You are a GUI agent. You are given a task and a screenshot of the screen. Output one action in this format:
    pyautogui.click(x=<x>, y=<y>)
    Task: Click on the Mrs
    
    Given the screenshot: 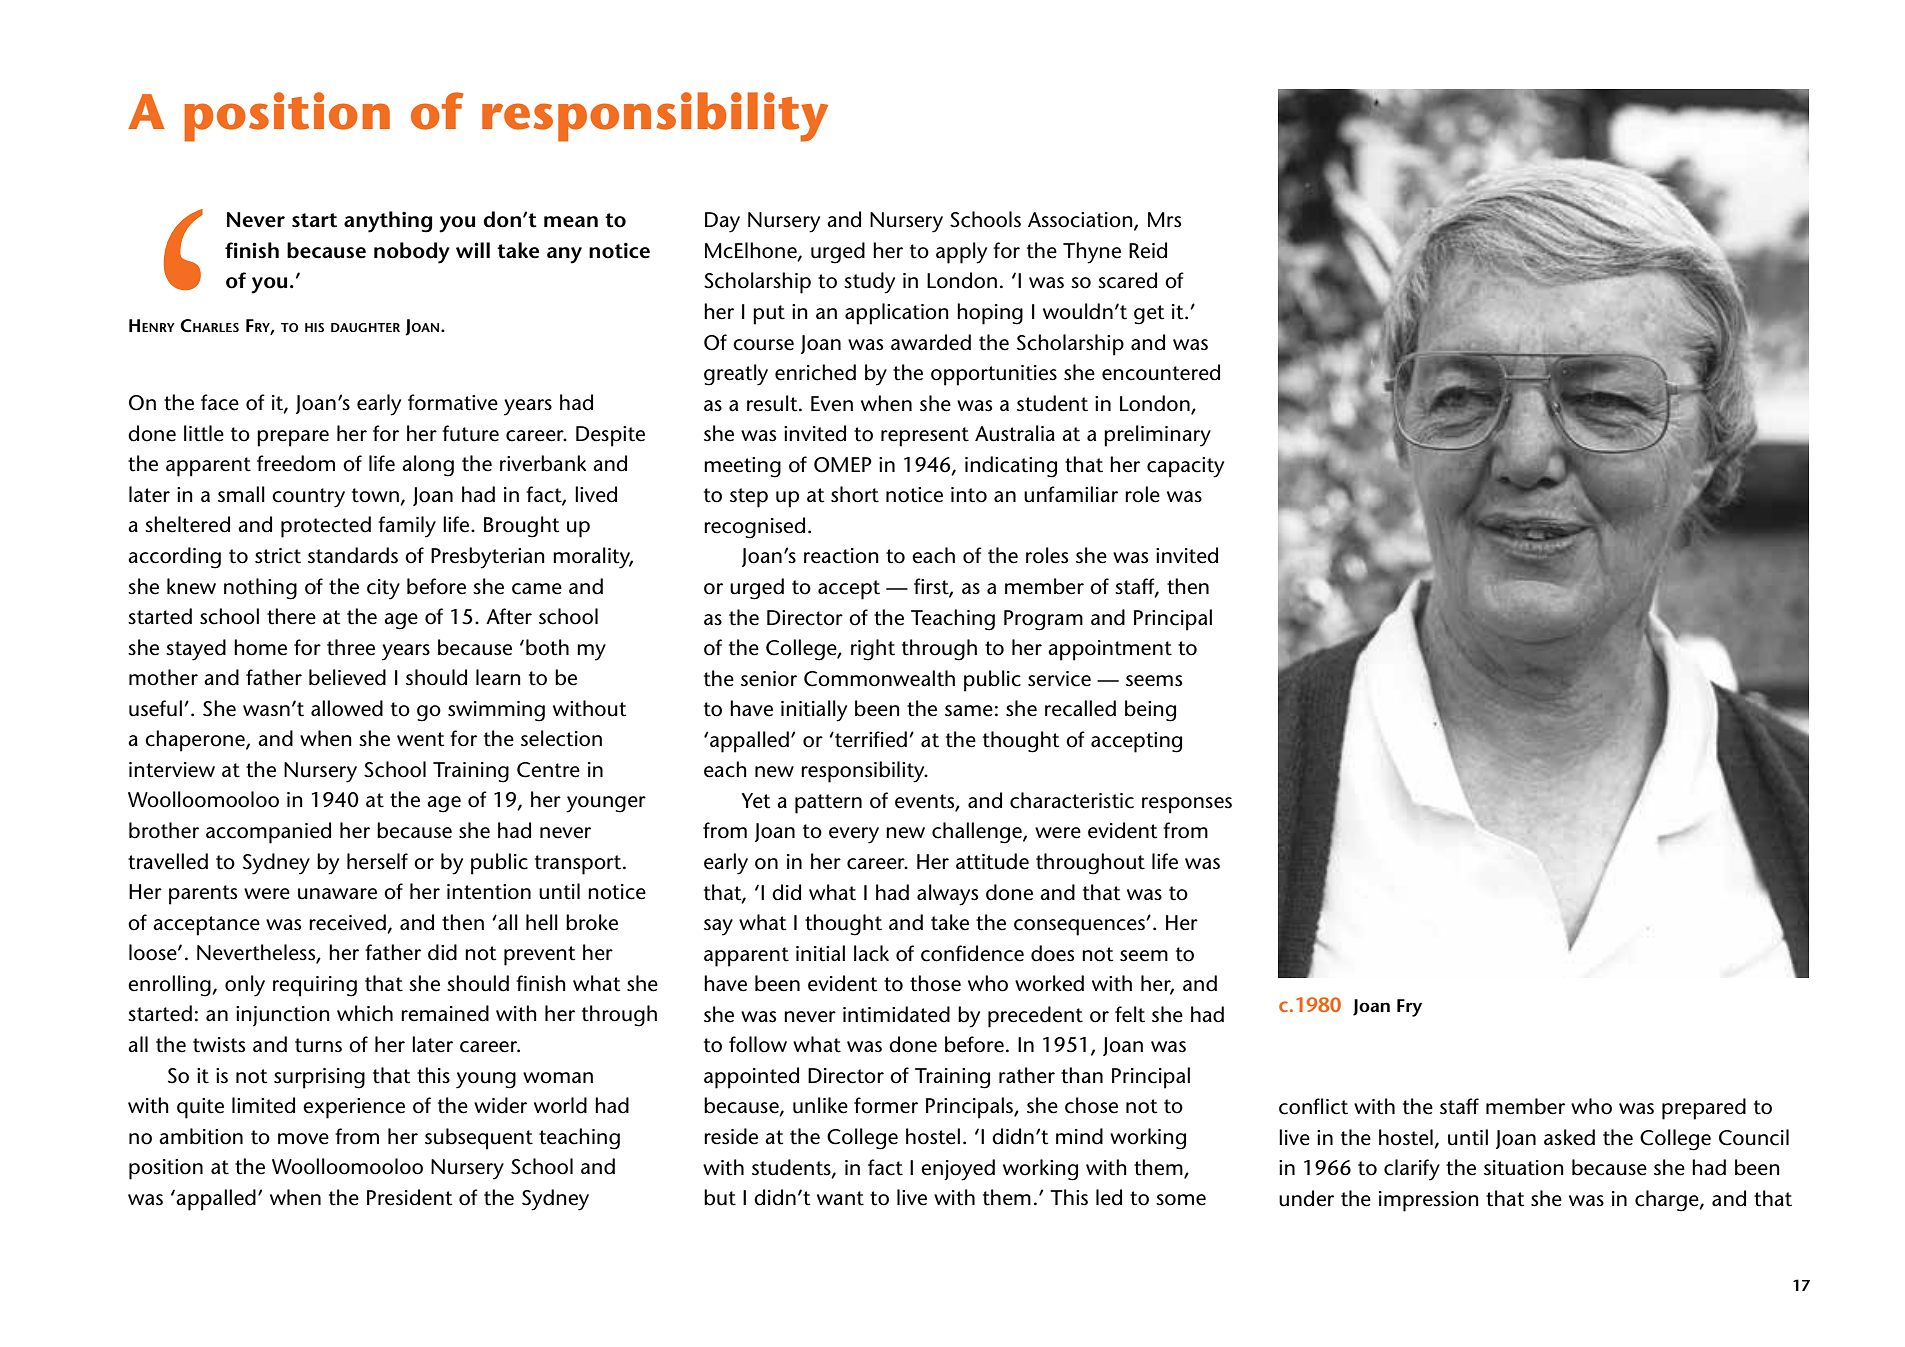 What is the action you would take?
    pyautogui.click(x=1164, y=220)
